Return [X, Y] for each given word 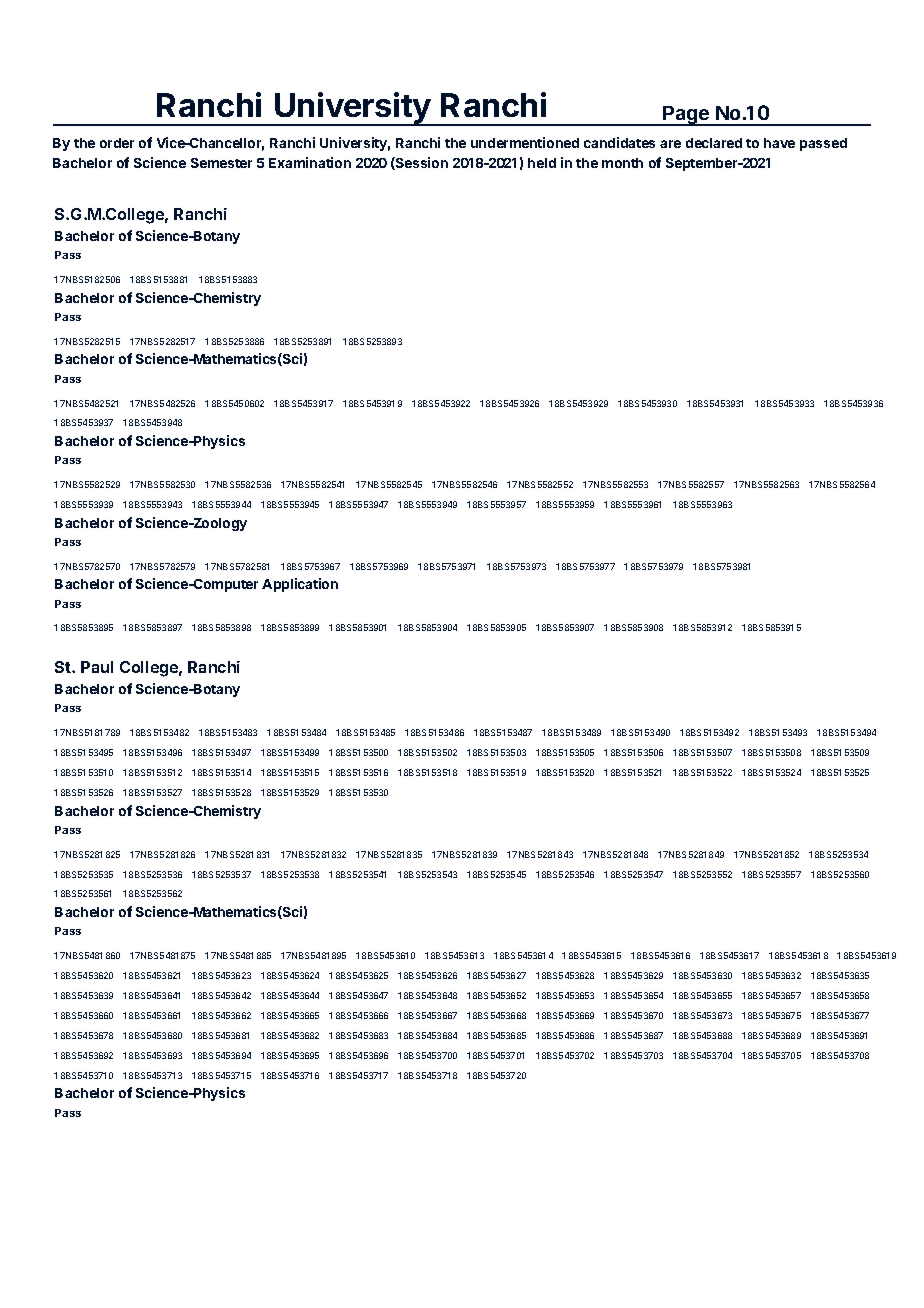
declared [714, 143]
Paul [97, 667]
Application [300, 585]
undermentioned [525, 142]
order [117, 143]
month [622, 163]
